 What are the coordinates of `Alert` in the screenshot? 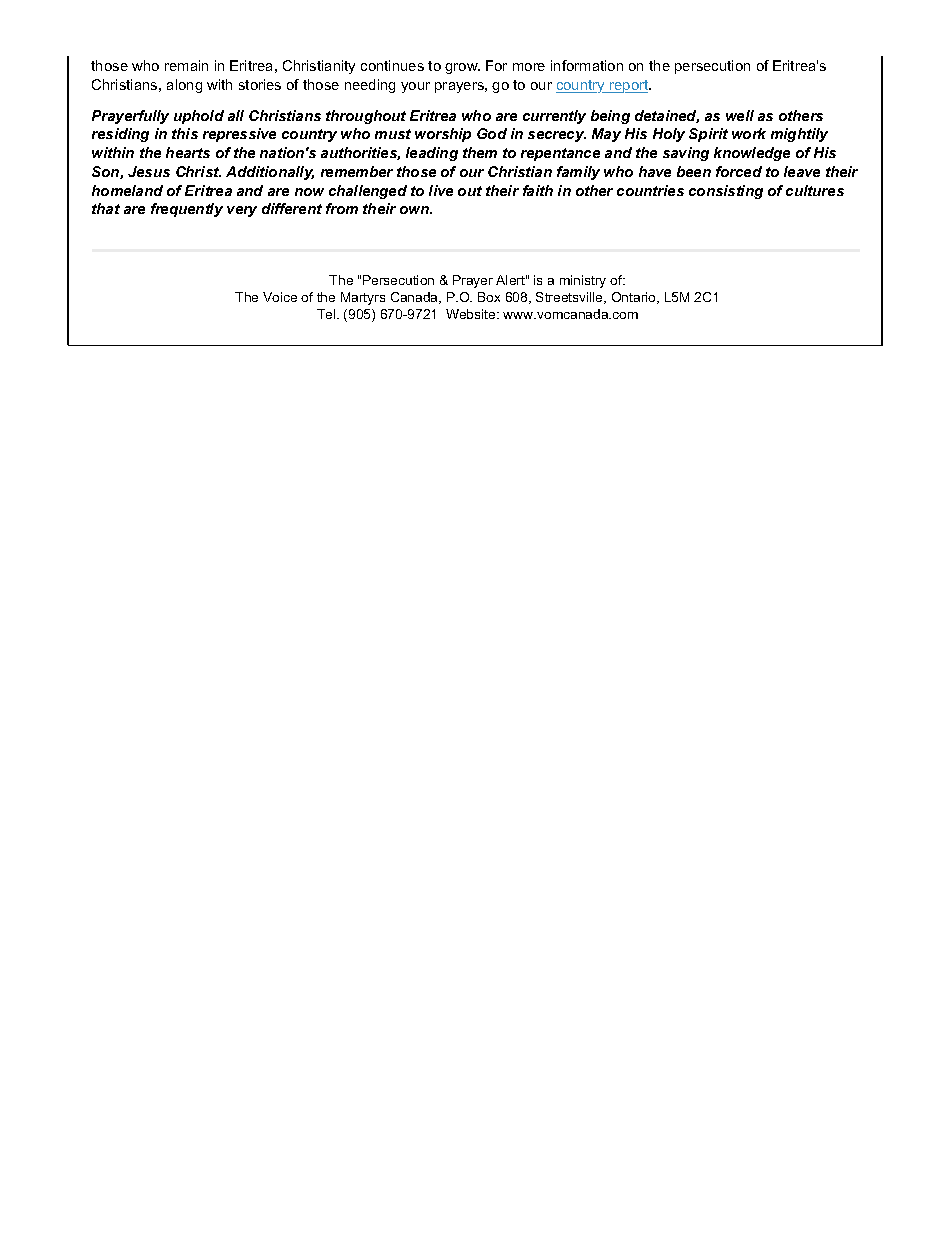 It's located at (511, 280).
